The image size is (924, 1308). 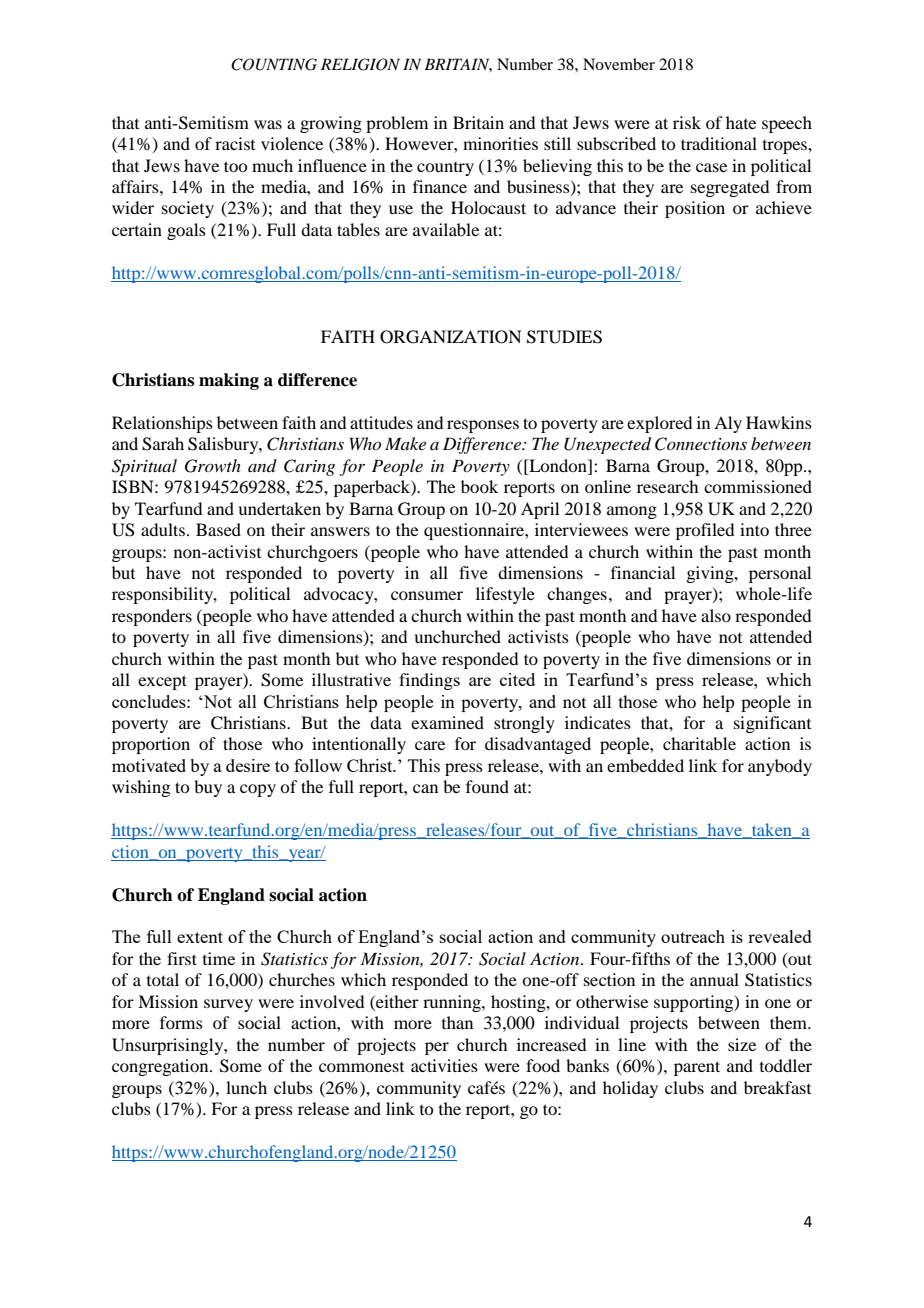 I want to click on found, so click(x=487, y=786).
